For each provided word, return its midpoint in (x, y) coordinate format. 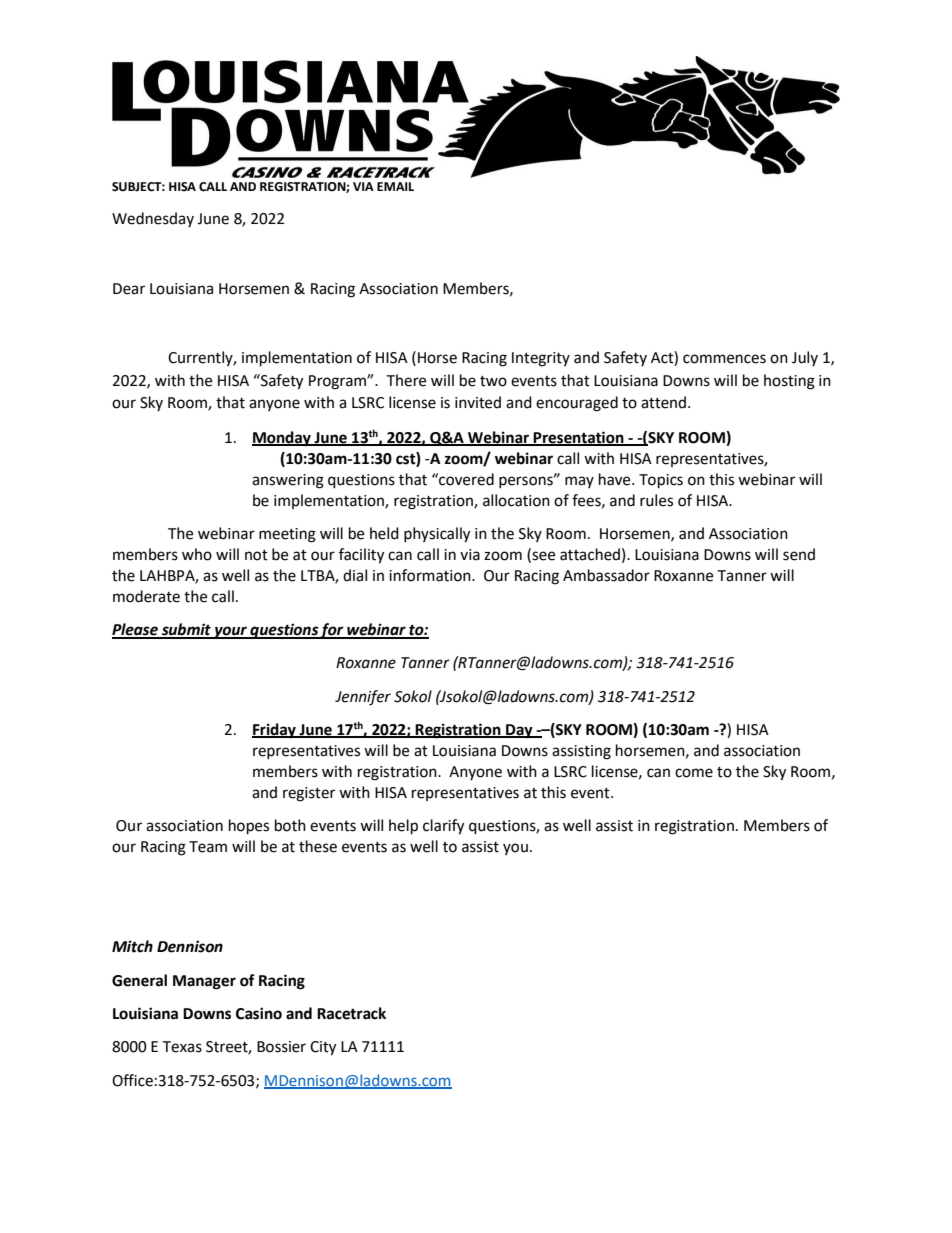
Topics (661, 481)
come (694, 773)
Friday (275, 731)
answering (288, 481)
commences (724, 359)
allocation (516, 500)
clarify (443, 827)
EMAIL (395, 186)
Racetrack (351, 1013)
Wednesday (153, 219)
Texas (182, 1047)
